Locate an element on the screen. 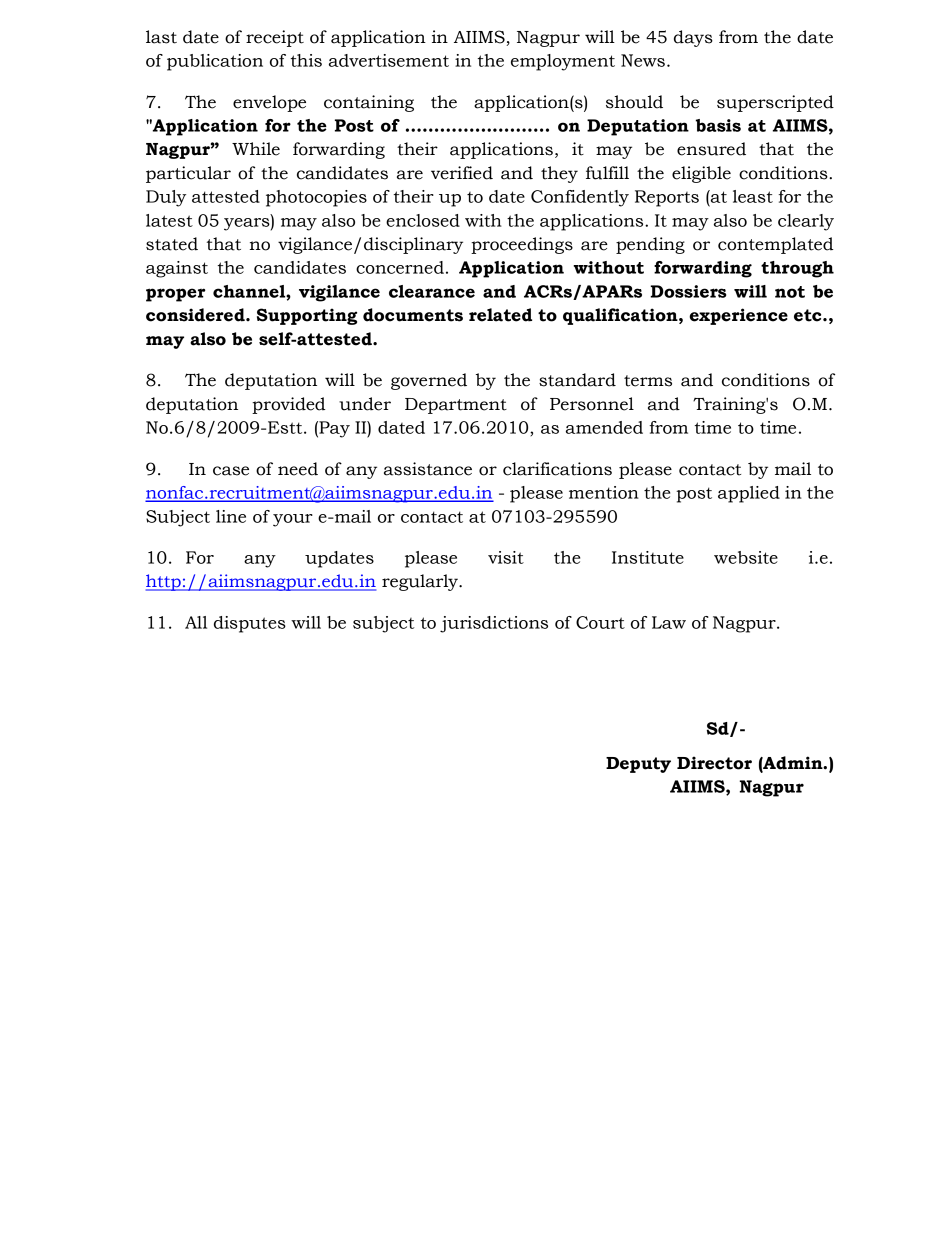 The image size is (952, 1233). Department is located at coordinates (456, 406).
